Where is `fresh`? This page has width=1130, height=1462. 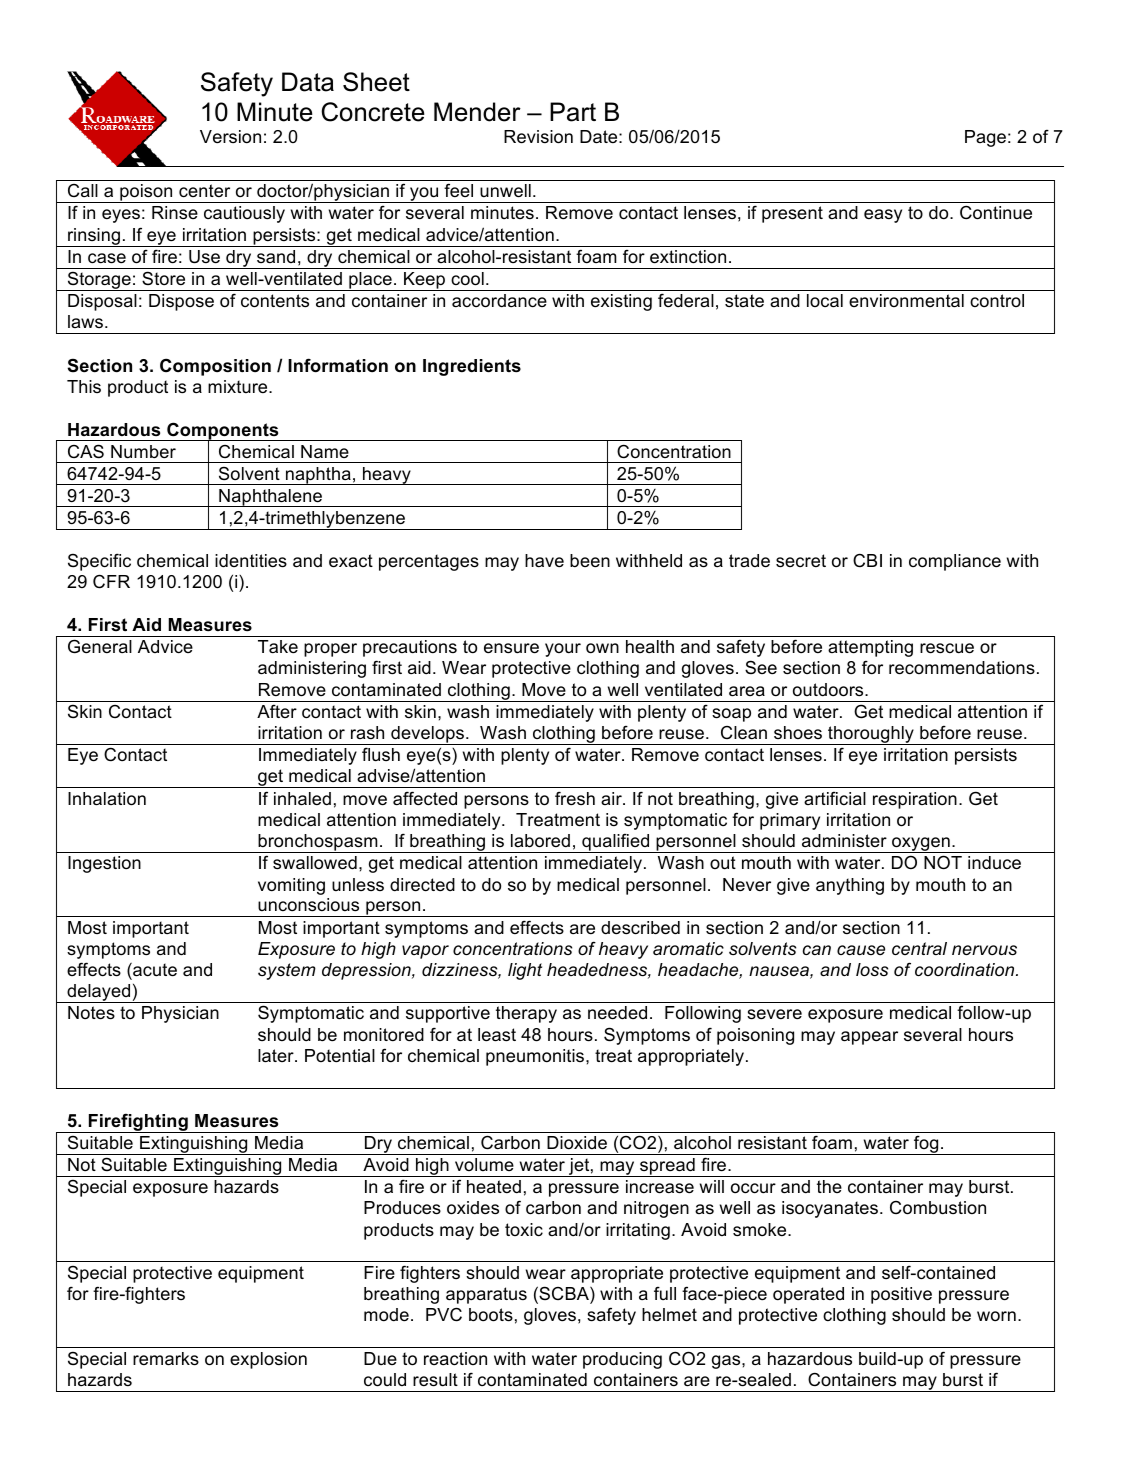
fresh is located at coordinates (575, 798).
